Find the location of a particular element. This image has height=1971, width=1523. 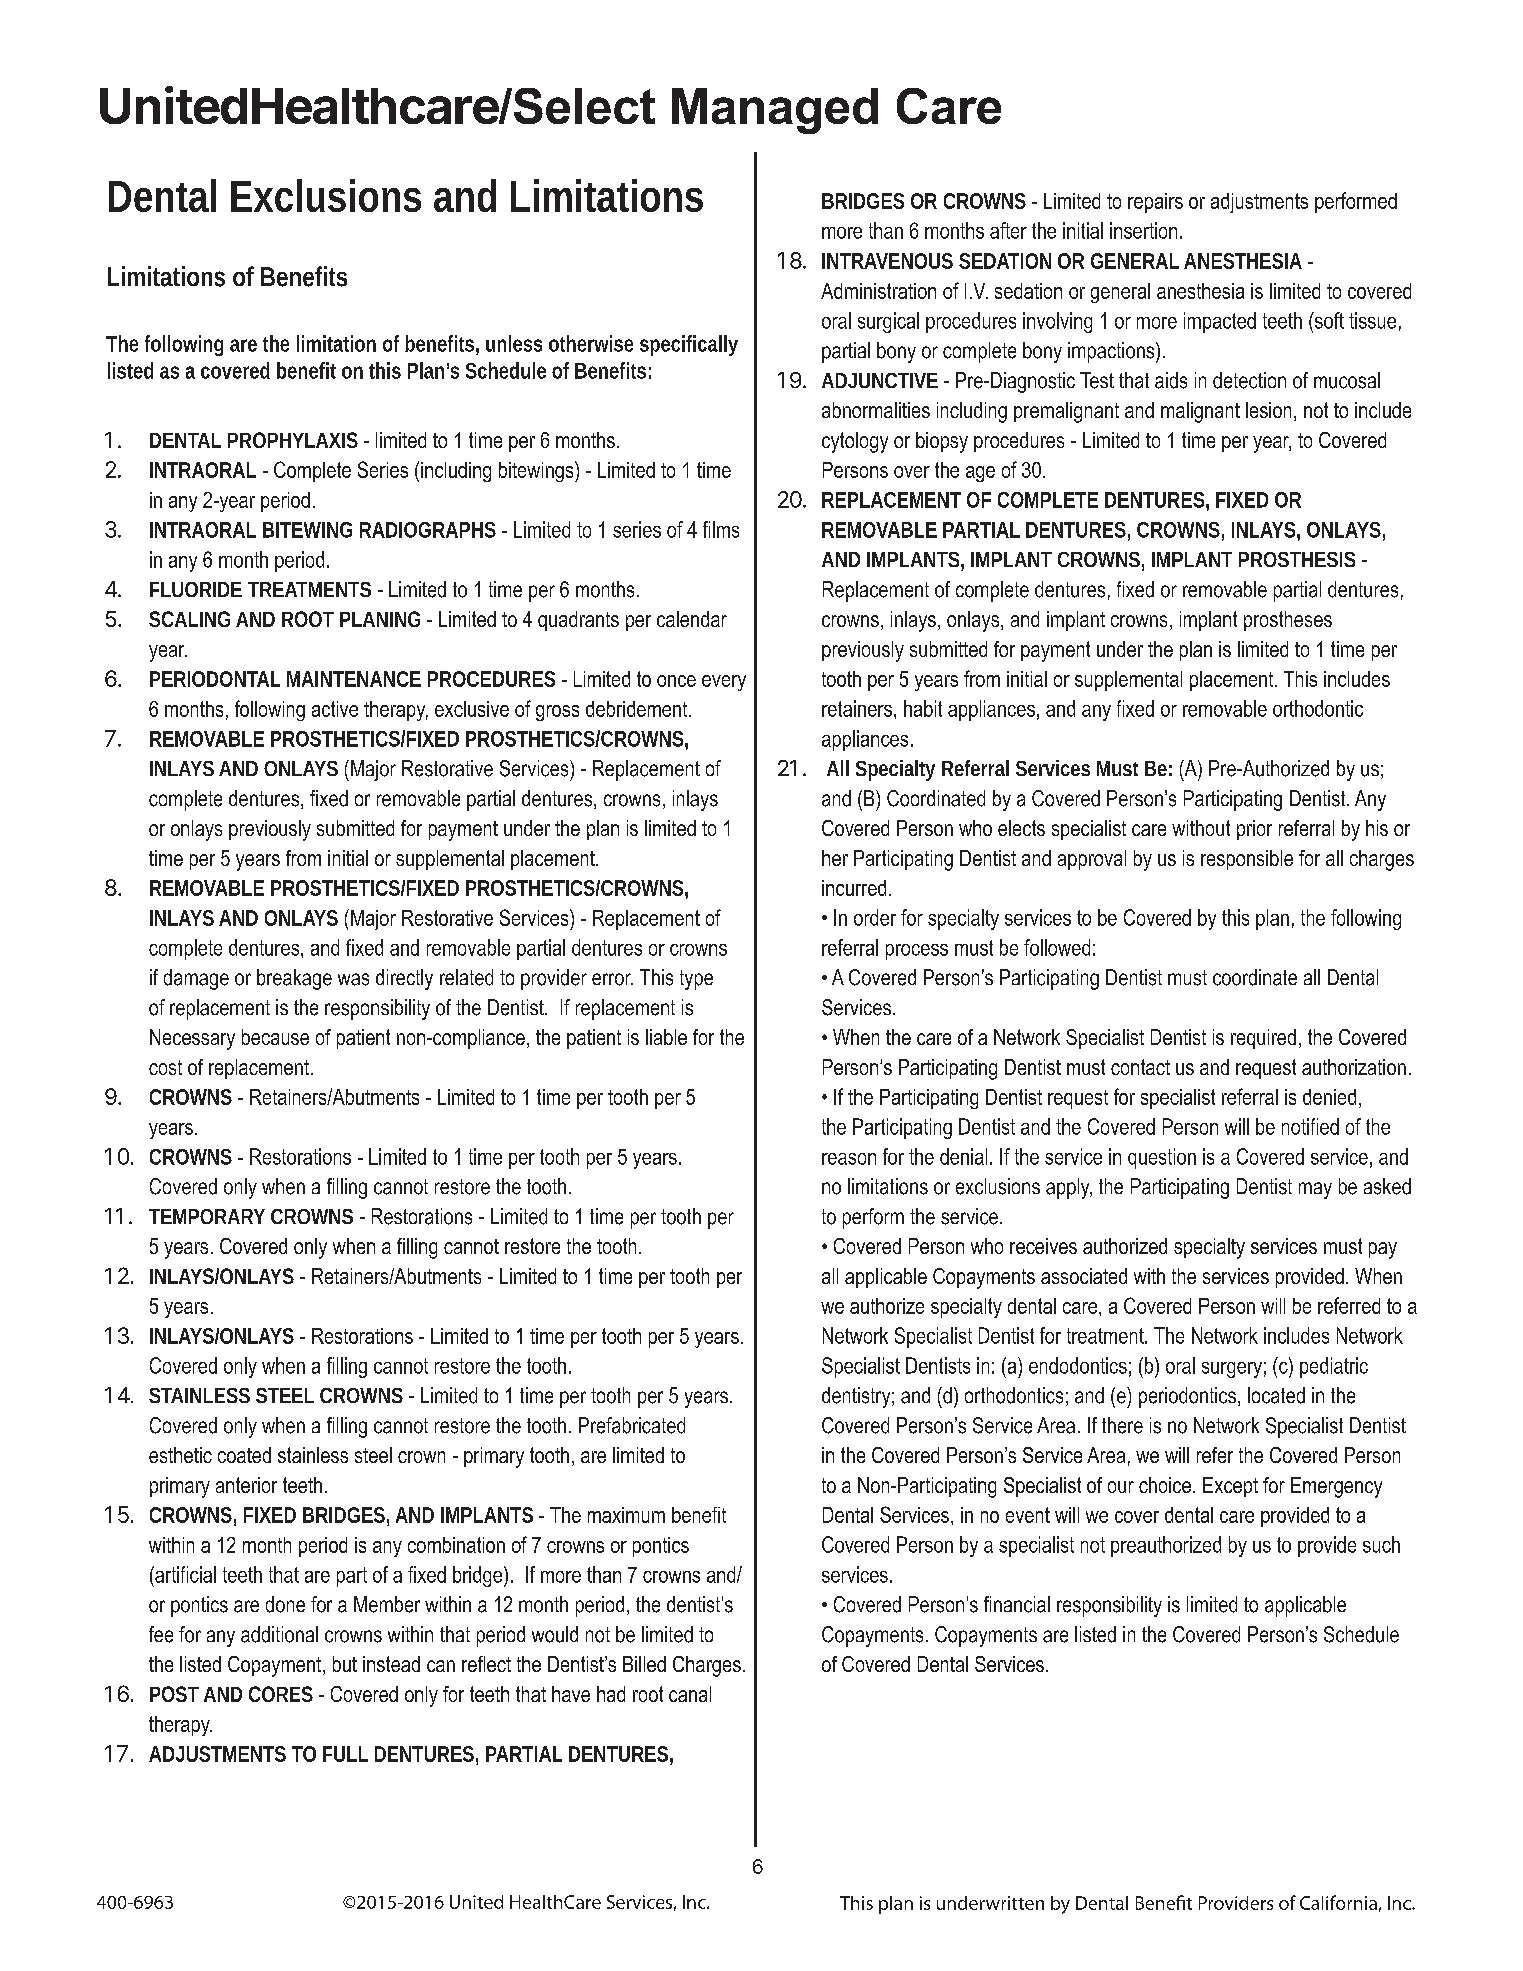

Managed is located at coordinates (775, 111).
